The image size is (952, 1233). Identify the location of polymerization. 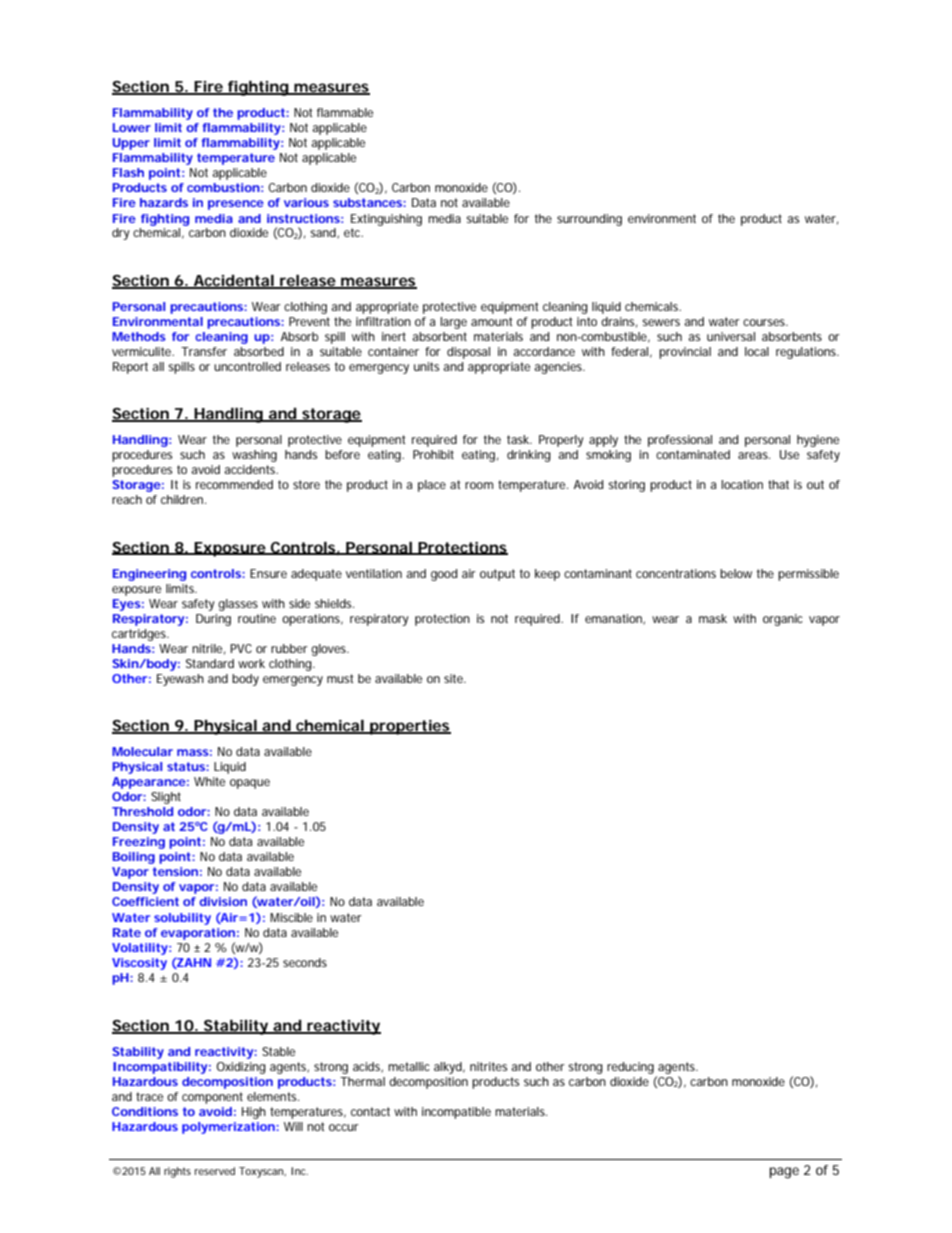
(228, 1128).
